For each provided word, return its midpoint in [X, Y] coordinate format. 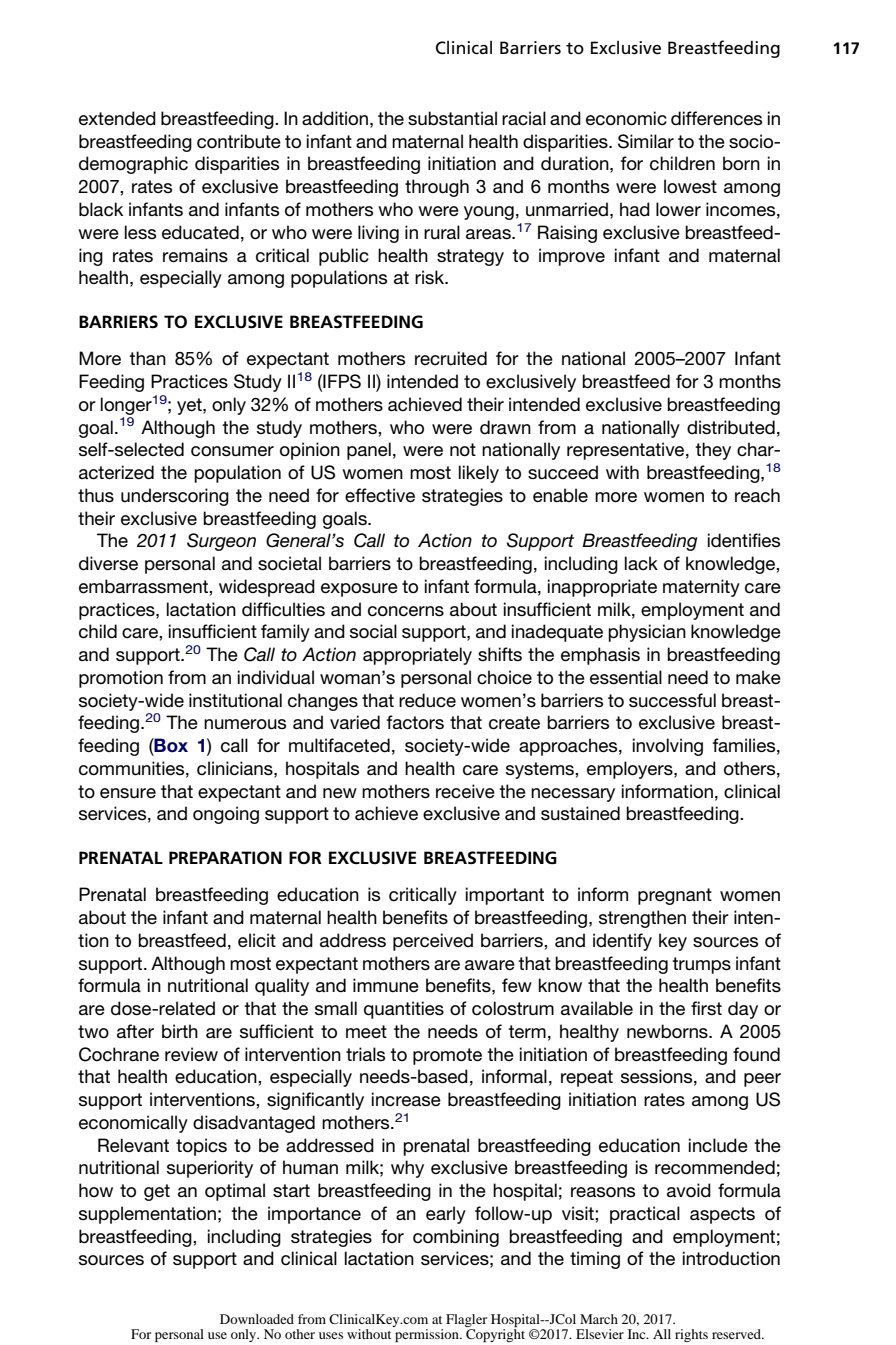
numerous [245, 724]
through [437, 188]
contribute [239, 141]
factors [415, 722]
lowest [690, 186]
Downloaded [257, 1319]
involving [668, 747]
